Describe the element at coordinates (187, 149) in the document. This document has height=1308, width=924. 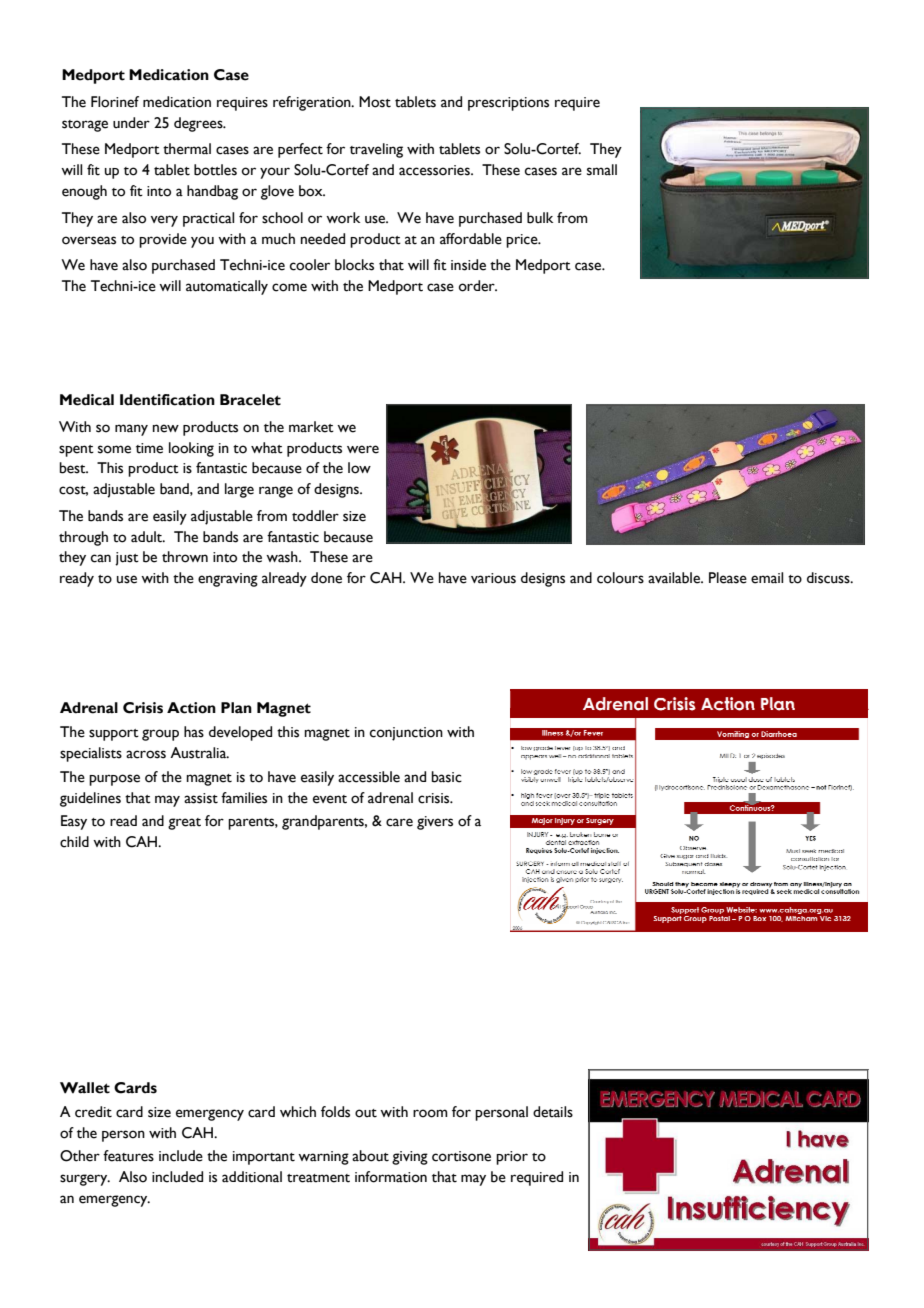
I see `thermal` at that location.
